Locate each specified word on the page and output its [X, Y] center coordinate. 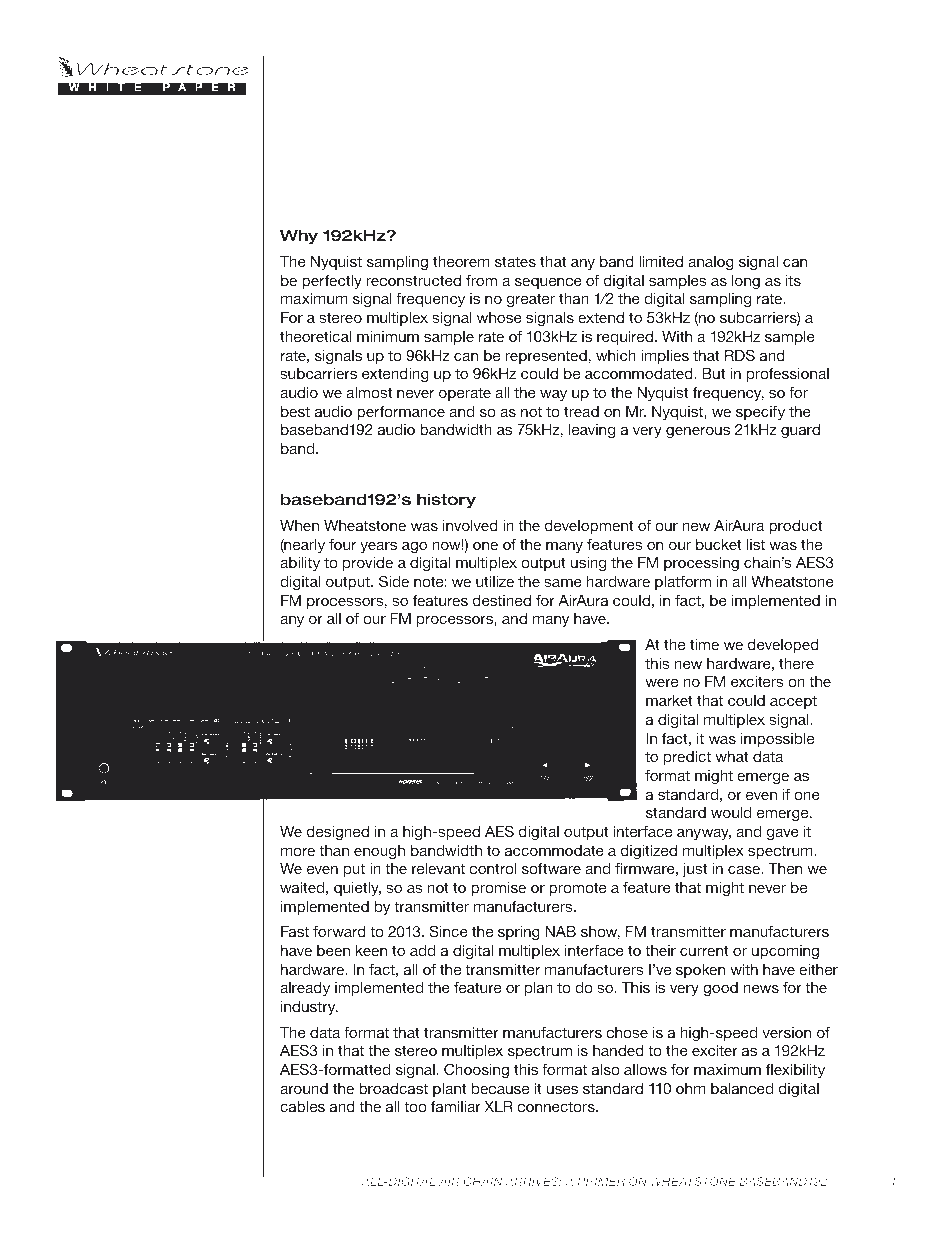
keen [371, 950]
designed [338, 833]
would [731, 812]
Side [394, 581]
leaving [592, 431]
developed [783, 646]
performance [401, 413]
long [746, 282]
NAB [560, 931]
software [551, 868]
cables [302, 1106]
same [563, 583]
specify [760, 413]
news [761, 989]
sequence [548, 283]
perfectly [332, 282]
